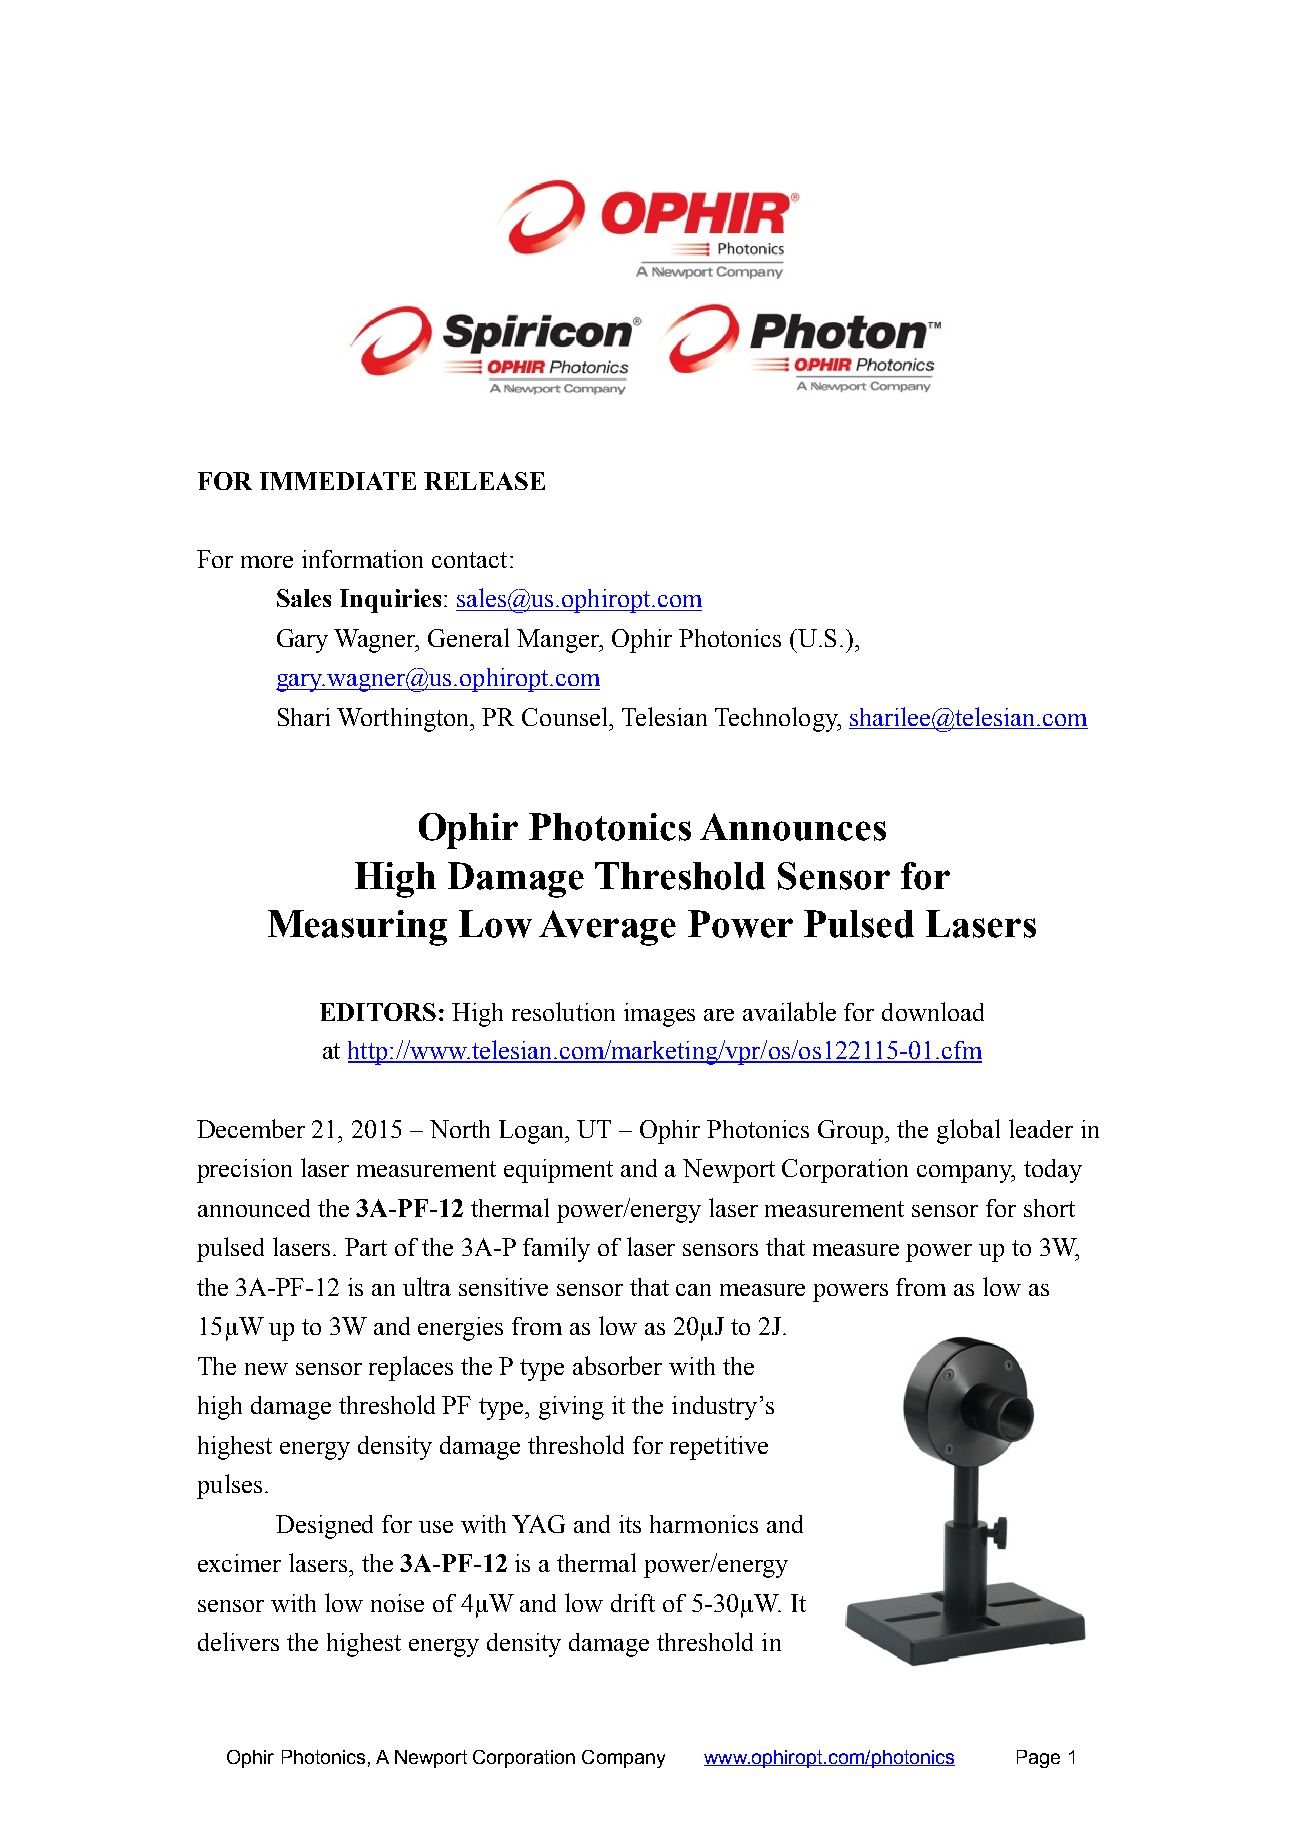  Describe the element at coordinates (571, 1408) in the screenshot. I see `giving` at that location.
